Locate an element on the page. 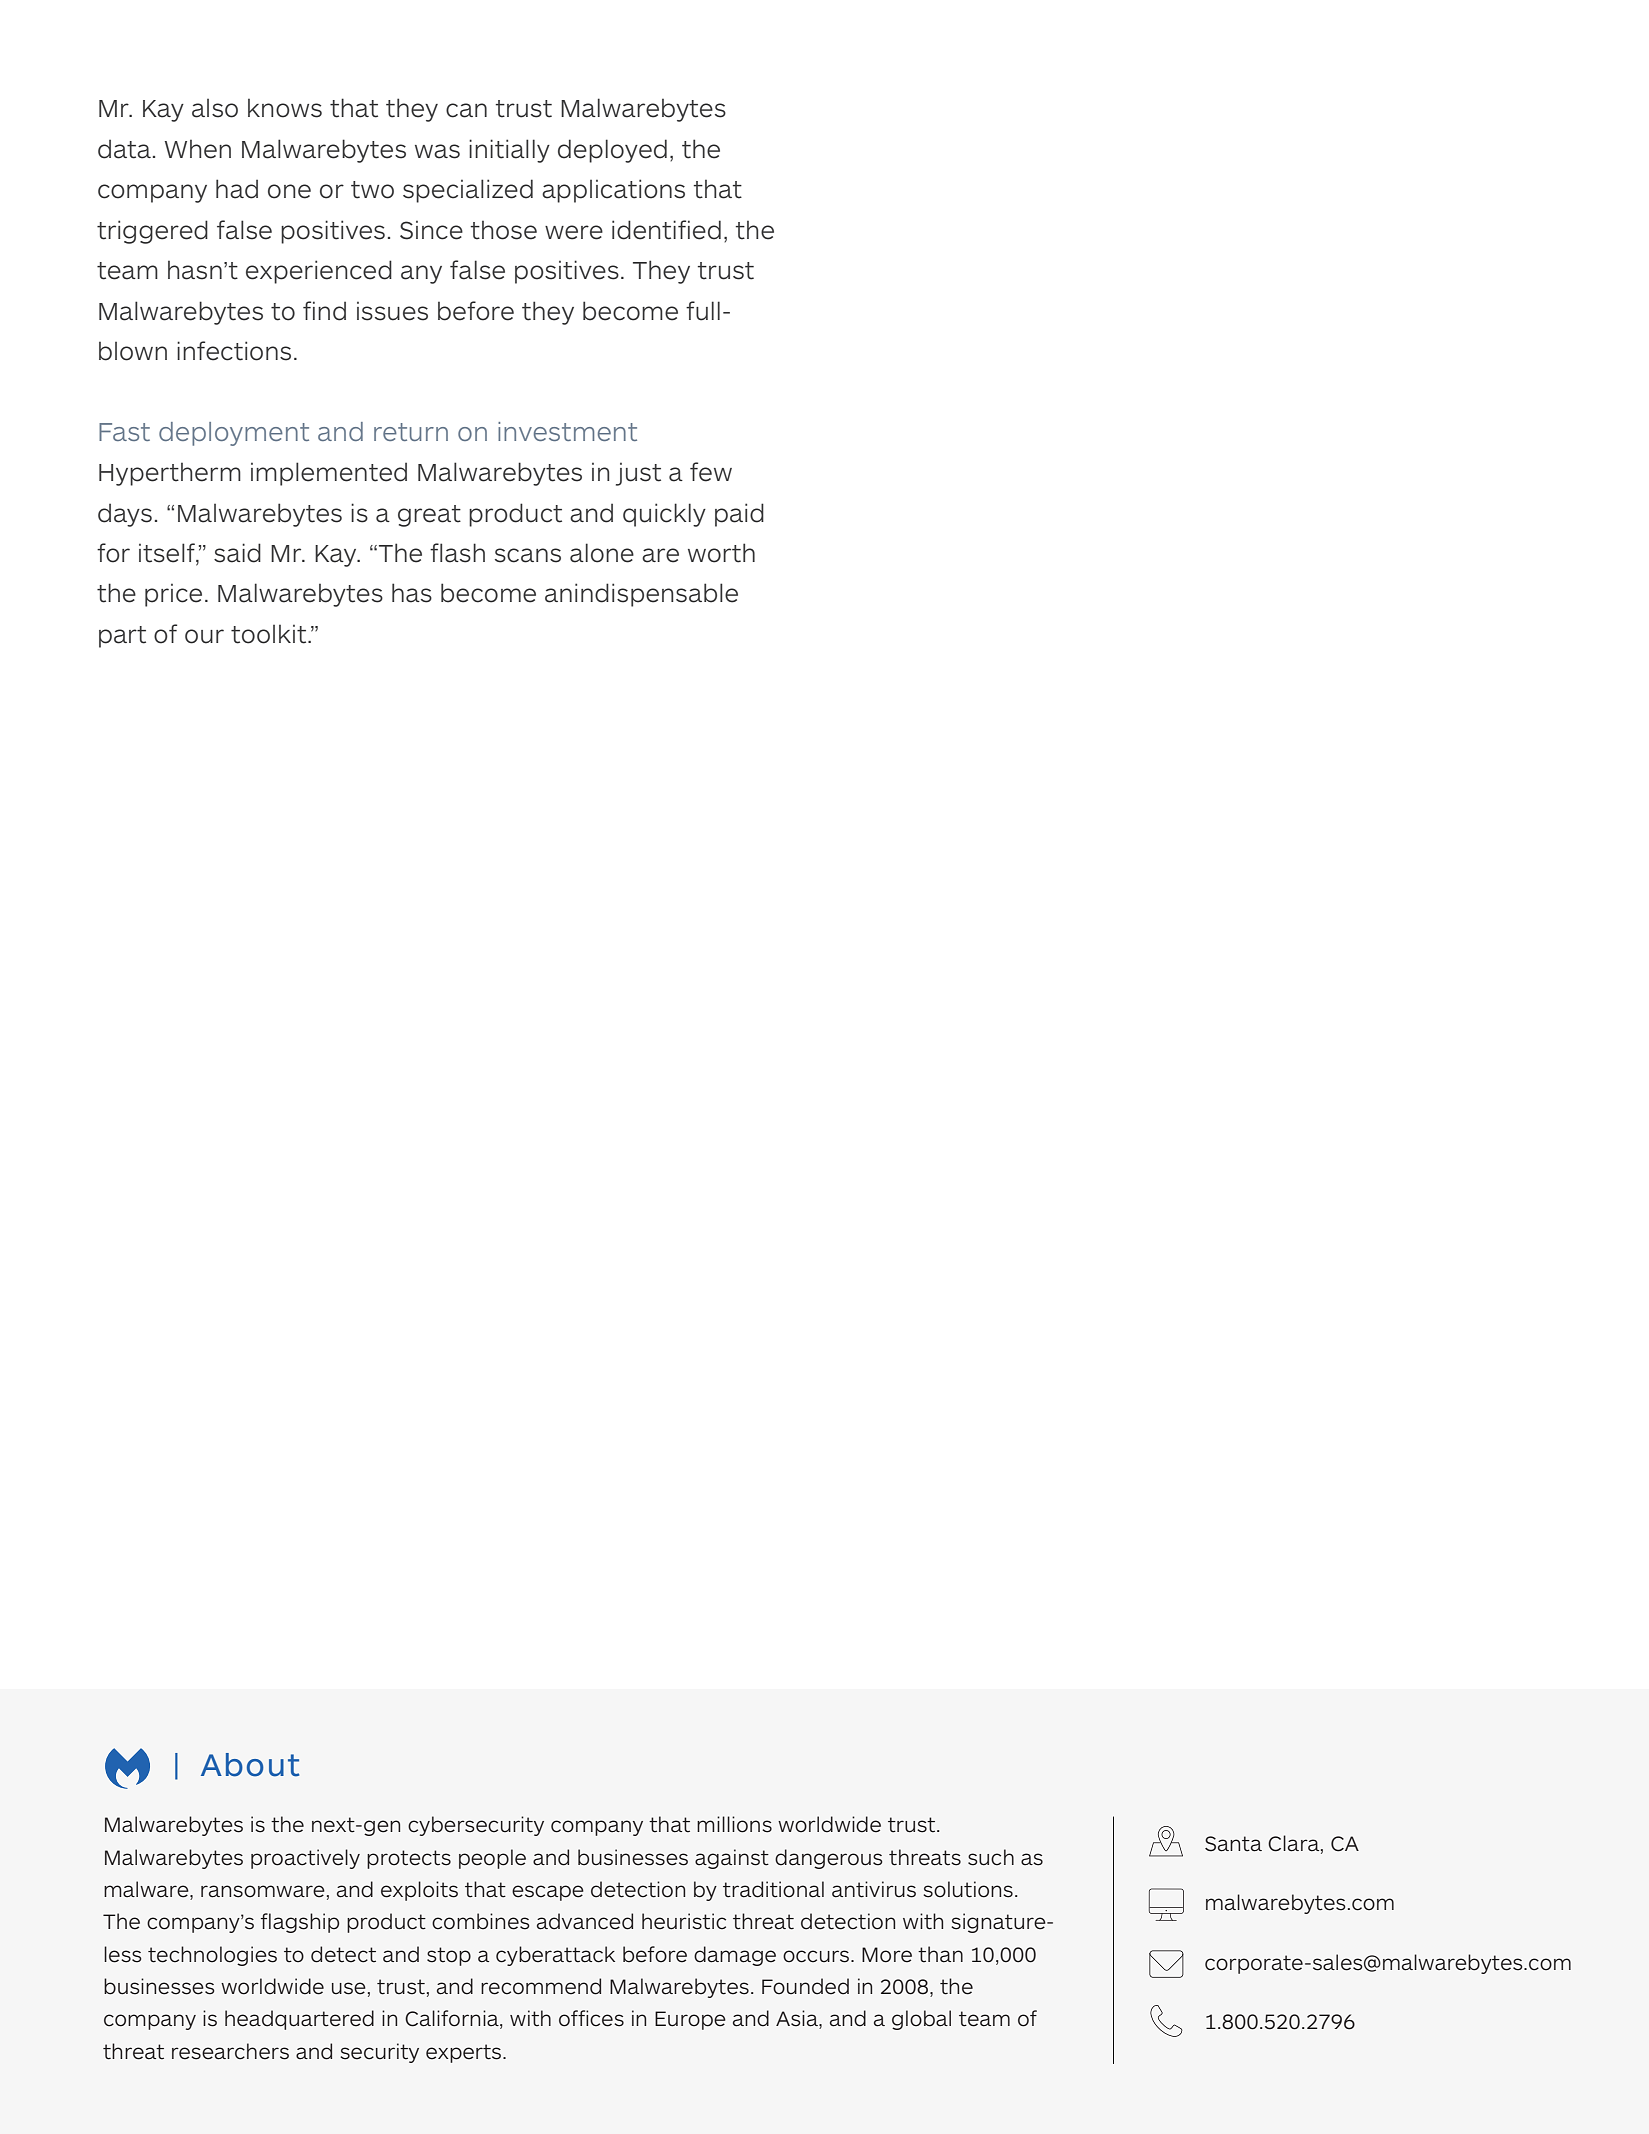  had is located at coordinates (237, 189).
